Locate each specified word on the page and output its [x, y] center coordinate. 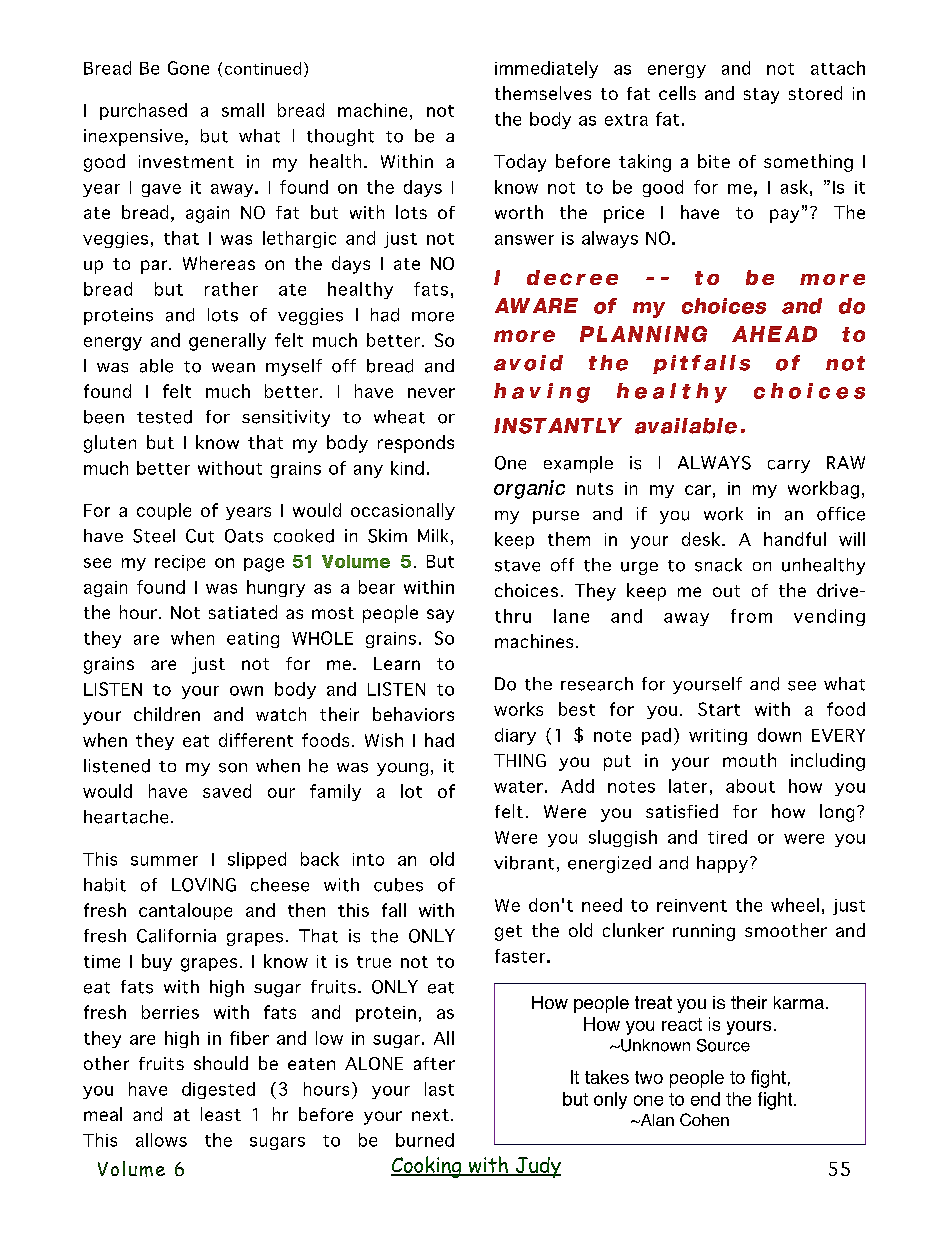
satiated [243, 612]
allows [161, 1140]
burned [425, 1140]
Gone [188, 68]
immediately [546, 69]
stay [761, 96]
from [751, 616]
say [440, 616]
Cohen [704, 1119]
